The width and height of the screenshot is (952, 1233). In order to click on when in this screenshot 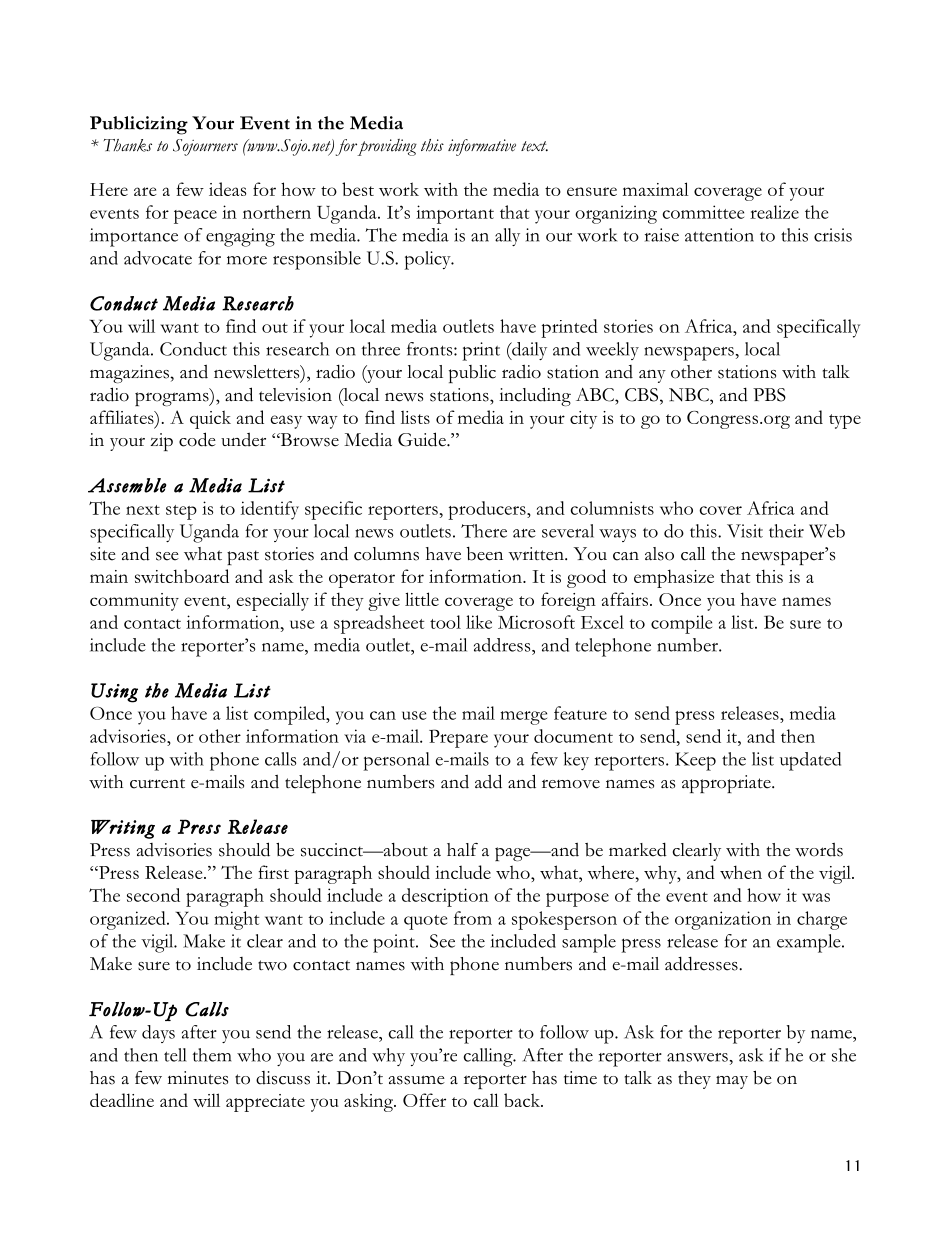, I will do `click(741, 872)`.
